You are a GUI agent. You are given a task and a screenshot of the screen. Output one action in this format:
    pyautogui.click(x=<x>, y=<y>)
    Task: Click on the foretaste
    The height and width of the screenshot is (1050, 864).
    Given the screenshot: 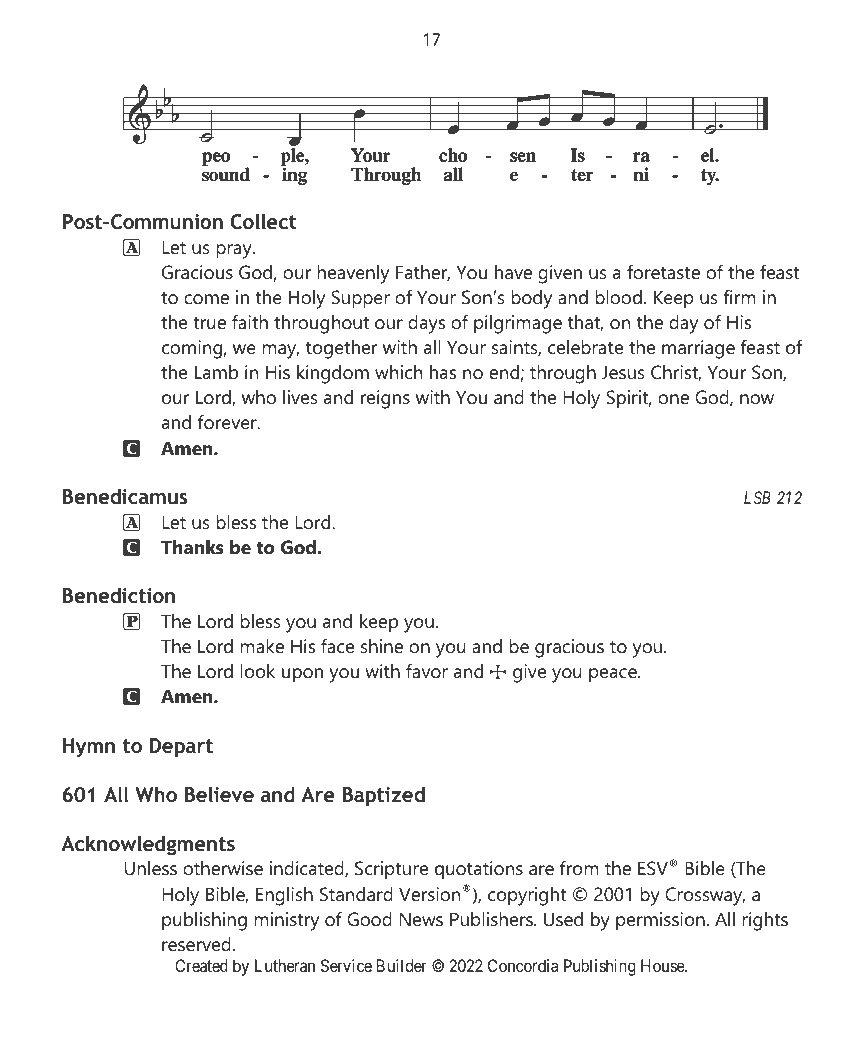 What is the action you would take?
    pyautogui.click(x=663, y=272)
